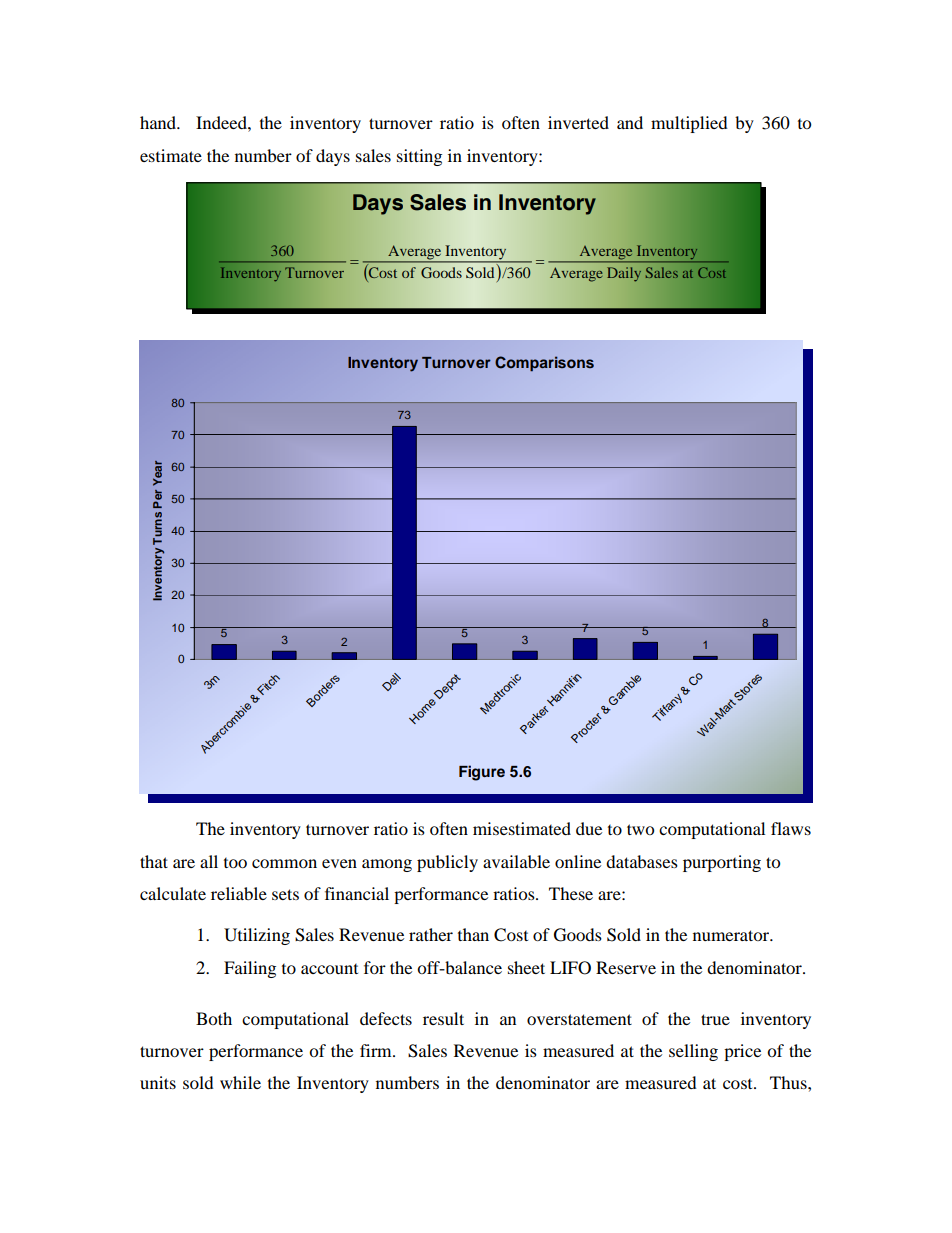 The height and width of the page is (1233, 952). Describe the element at coordinates (689, 124) in the page. I see `multiplied` at that location.
